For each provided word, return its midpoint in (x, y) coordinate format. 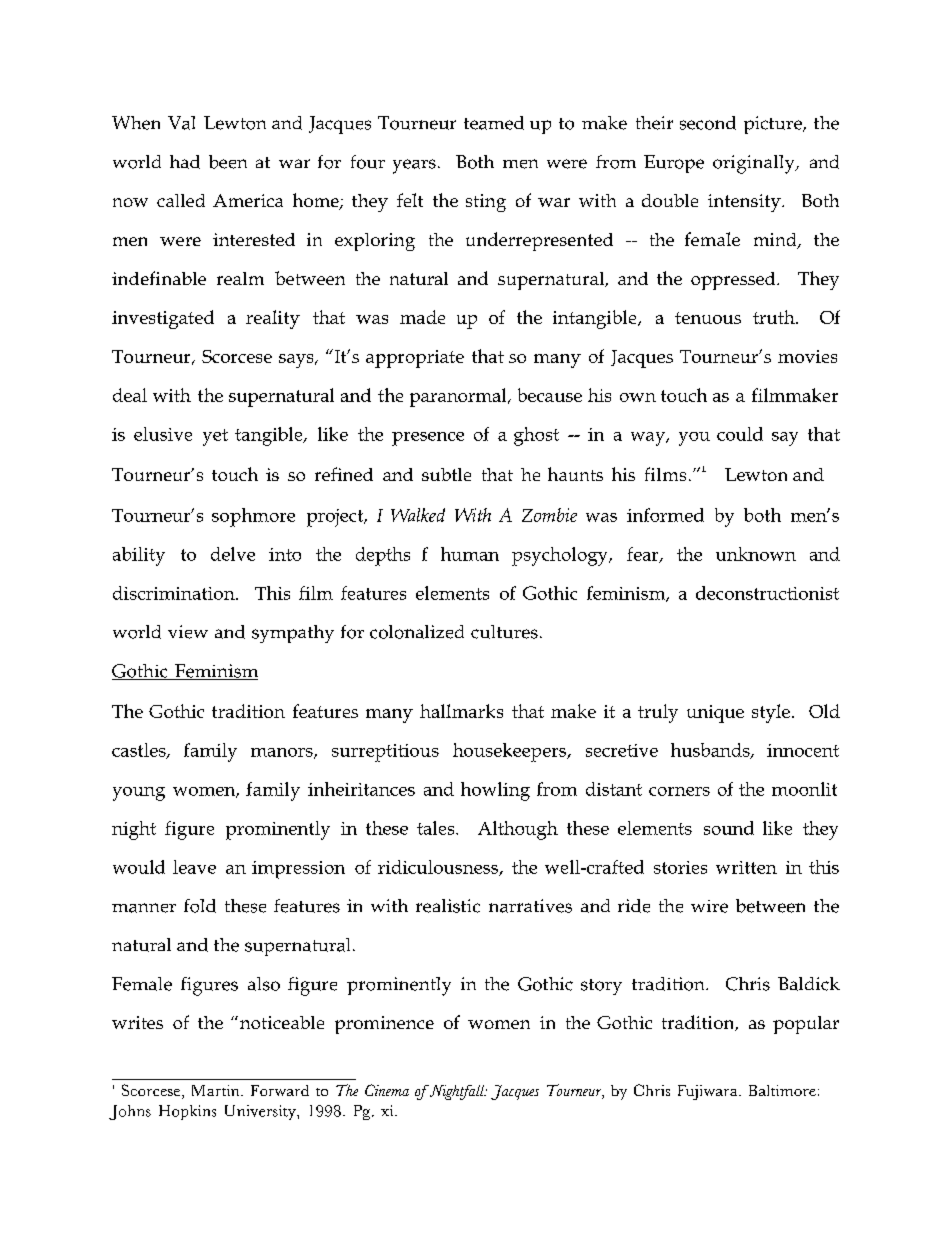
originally (755, 164)
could (740, 434)
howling (495, 791)
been (228, 162)
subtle (446, 474)
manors (283, 753)
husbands (711, 751)
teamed (494, 123)
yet (215, 437)
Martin (217, 1090)
